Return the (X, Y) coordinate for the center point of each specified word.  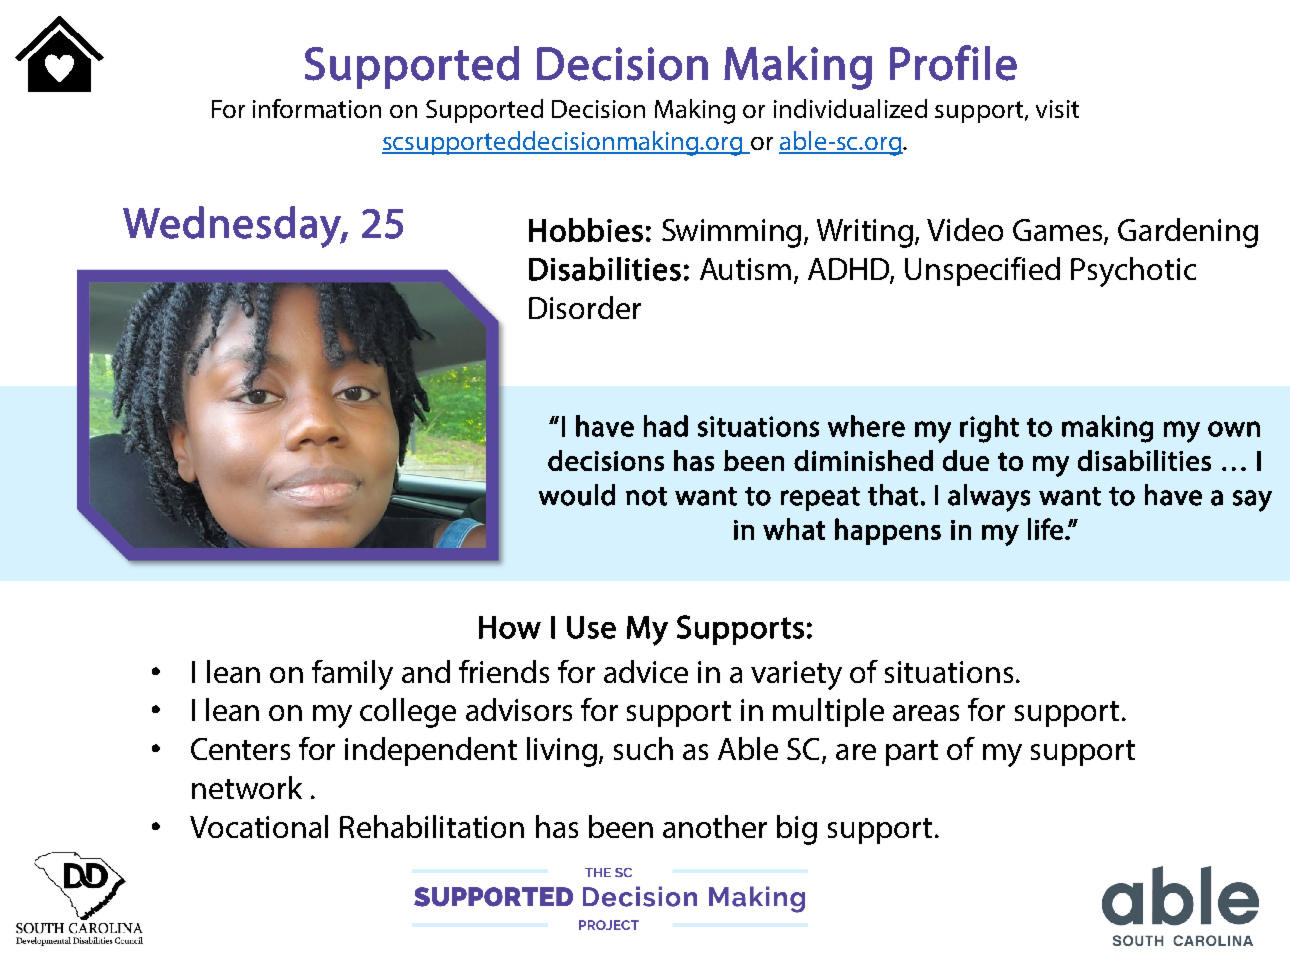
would (577, 495)
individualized (850, 108)
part (912, 753)
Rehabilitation (432, 826)
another (715, 826)
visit (1057, 109)
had (666, 426)
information (317, 108)
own (1234, 429)
